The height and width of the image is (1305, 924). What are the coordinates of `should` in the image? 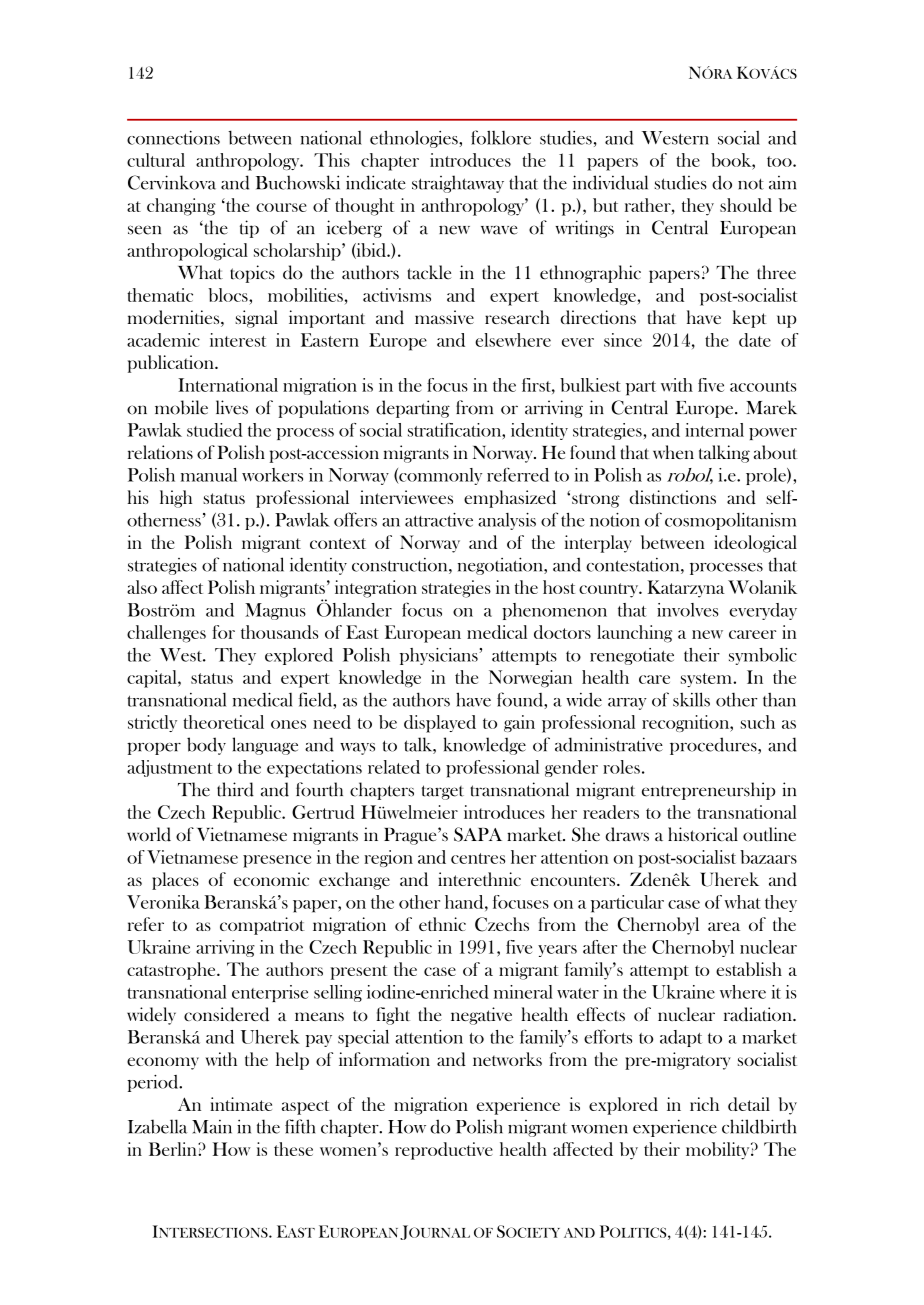 It's located at (746, 205).
